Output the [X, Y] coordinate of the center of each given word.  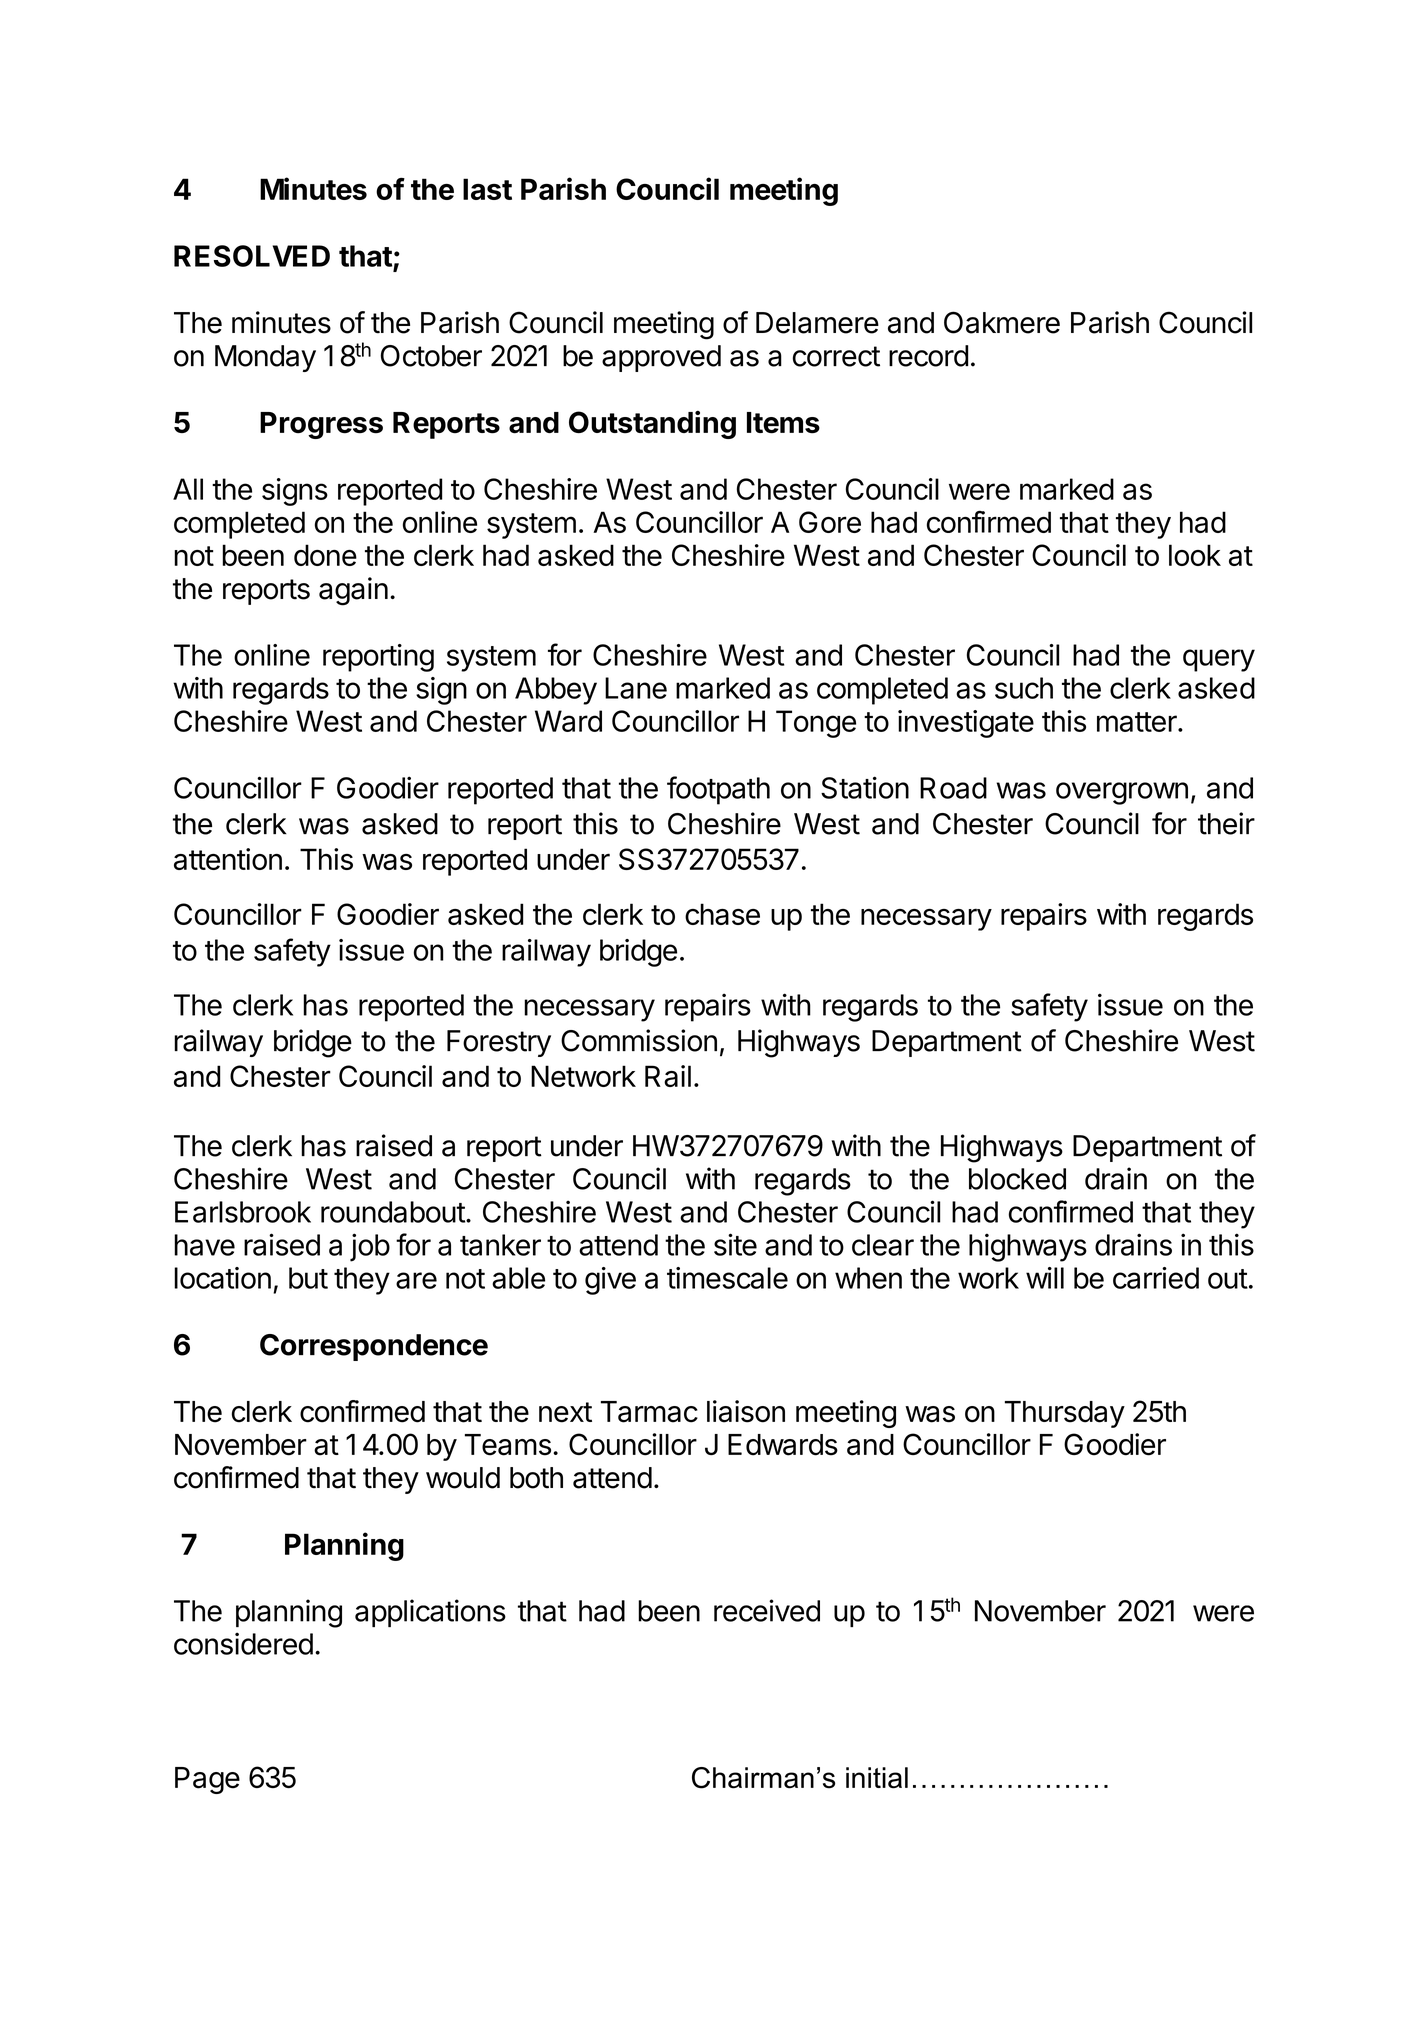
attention [228, 859]
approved [661, 358]
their [1226, 823]
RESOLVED [252, 256]
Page [207, 1780]
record [928, 356]
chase [722, 914]
